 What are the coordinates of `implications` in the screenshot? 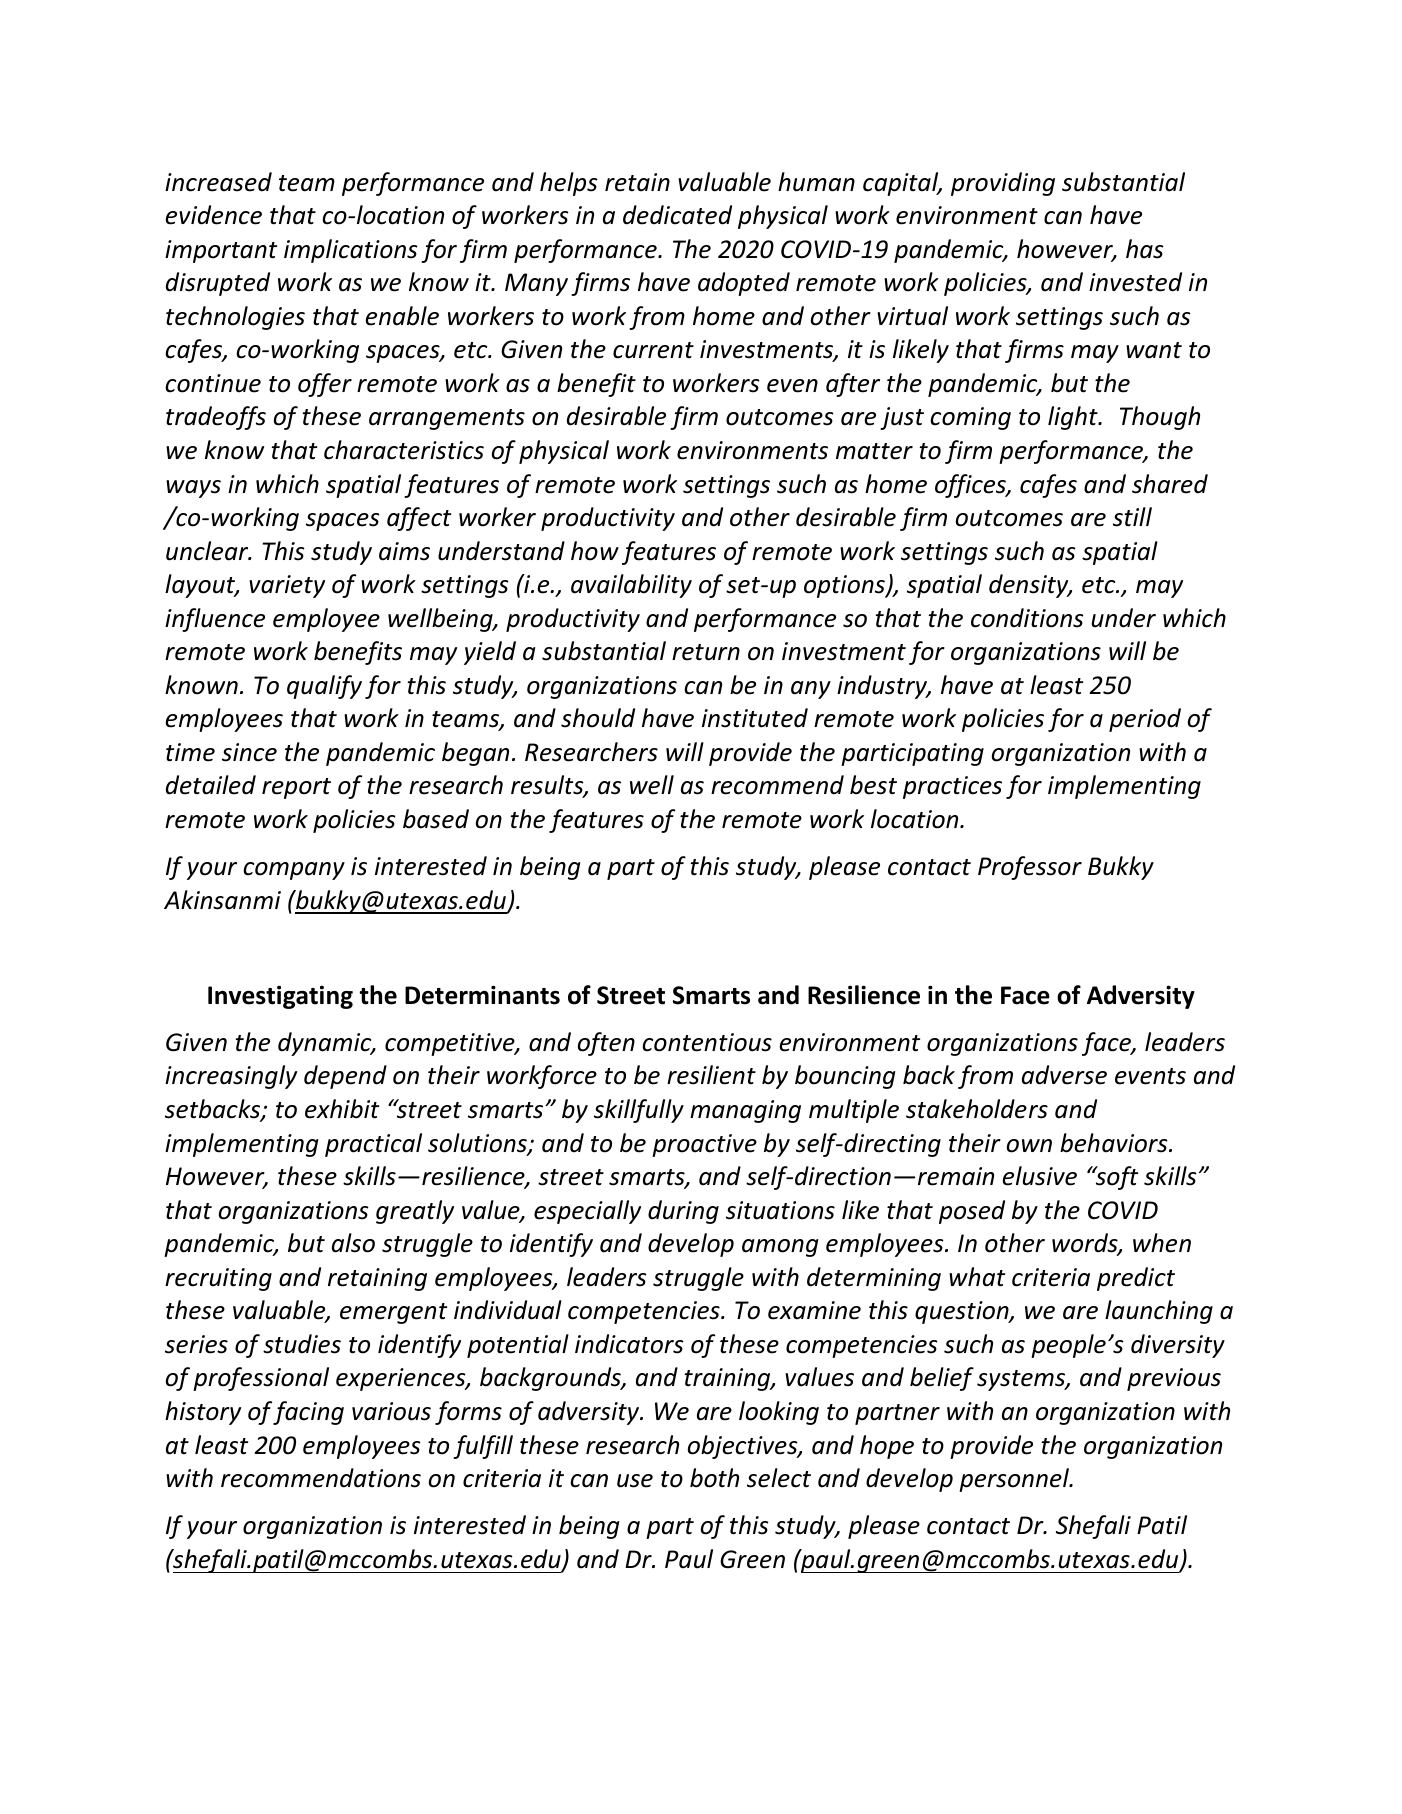 It's located at (351, 251).
